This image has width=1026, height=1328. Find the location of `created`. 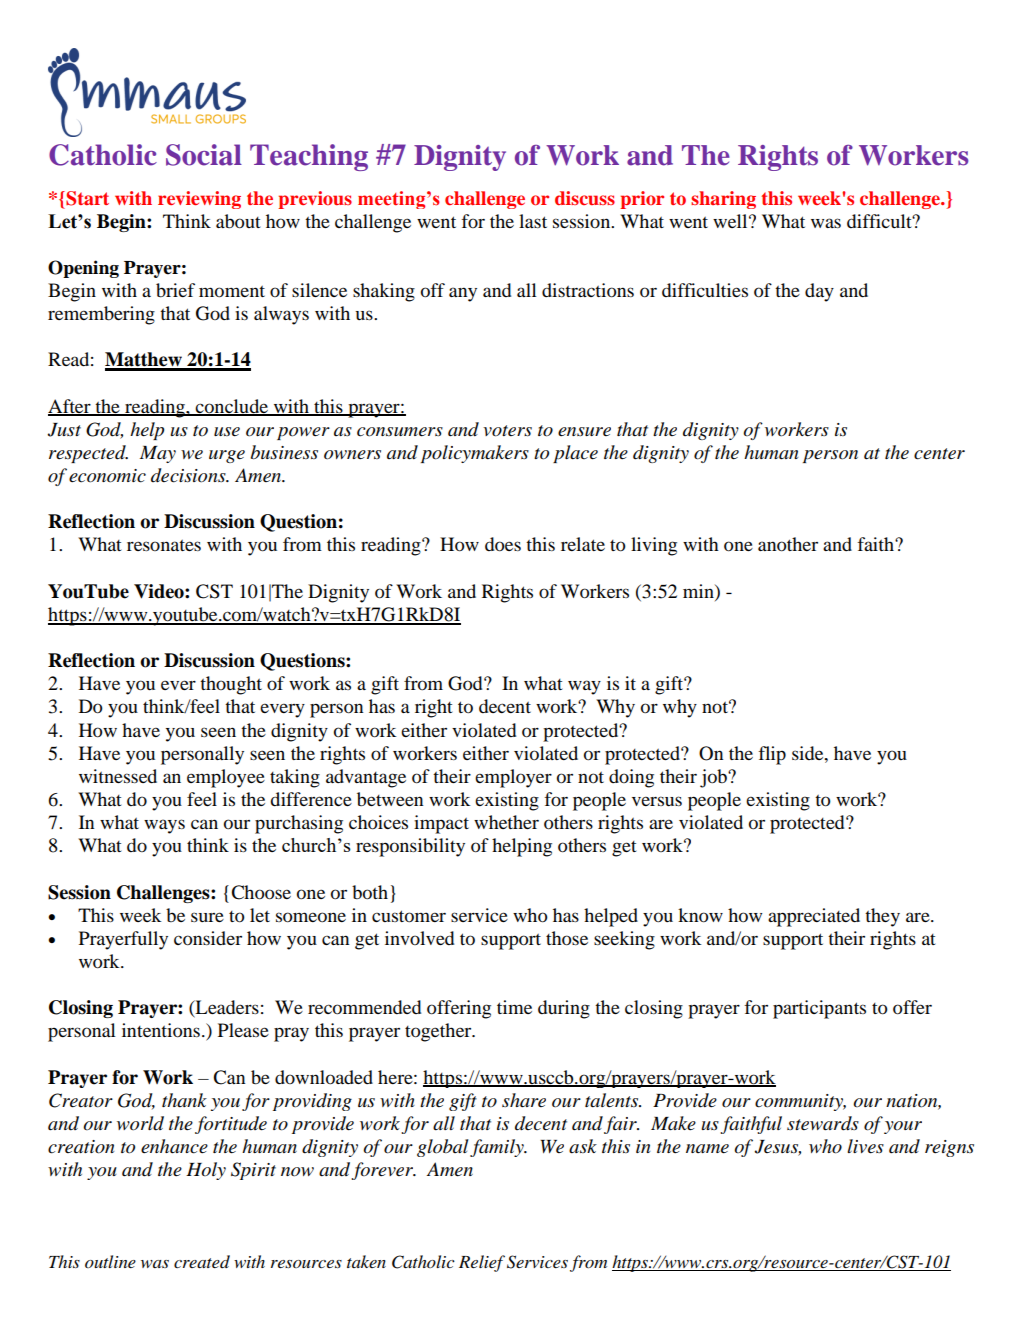

created is located at coordinates (202, 1261).
